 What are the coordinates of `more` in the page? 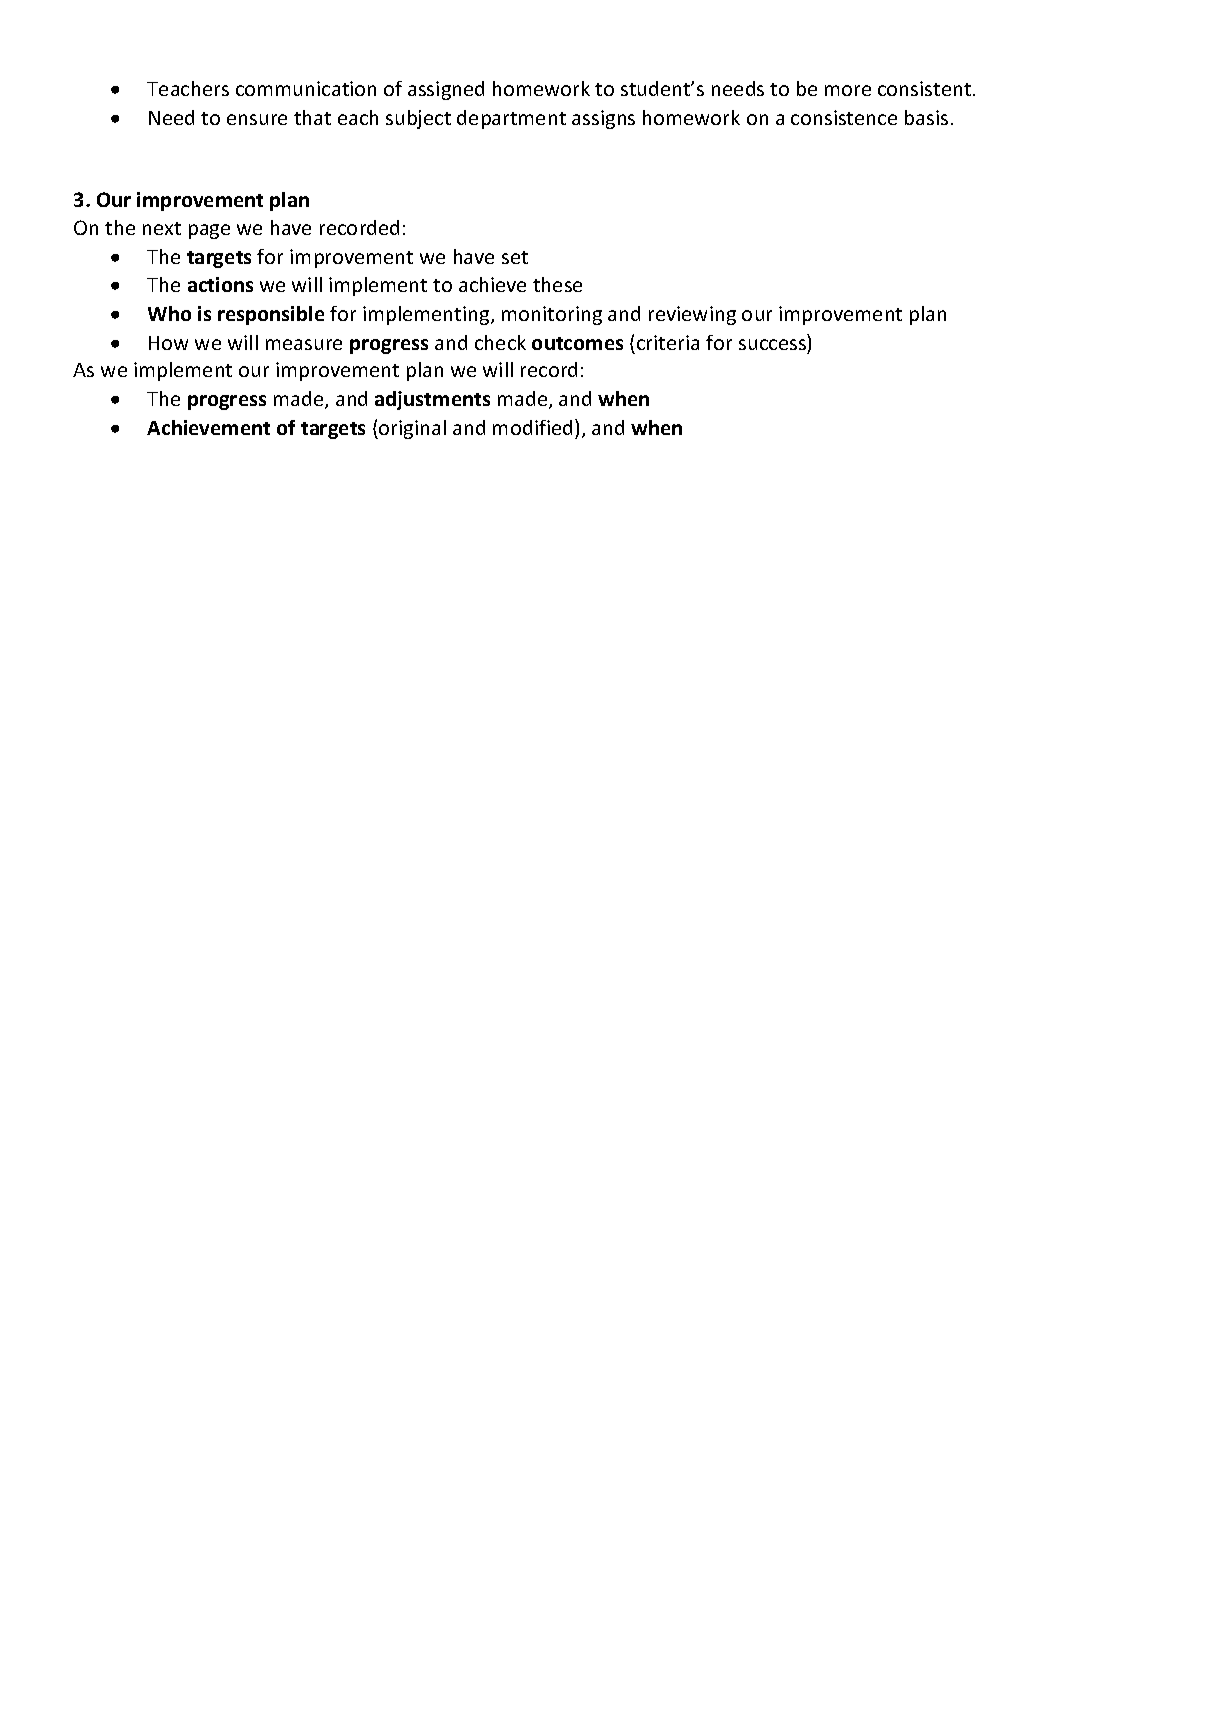 It's located at (848, 90).
